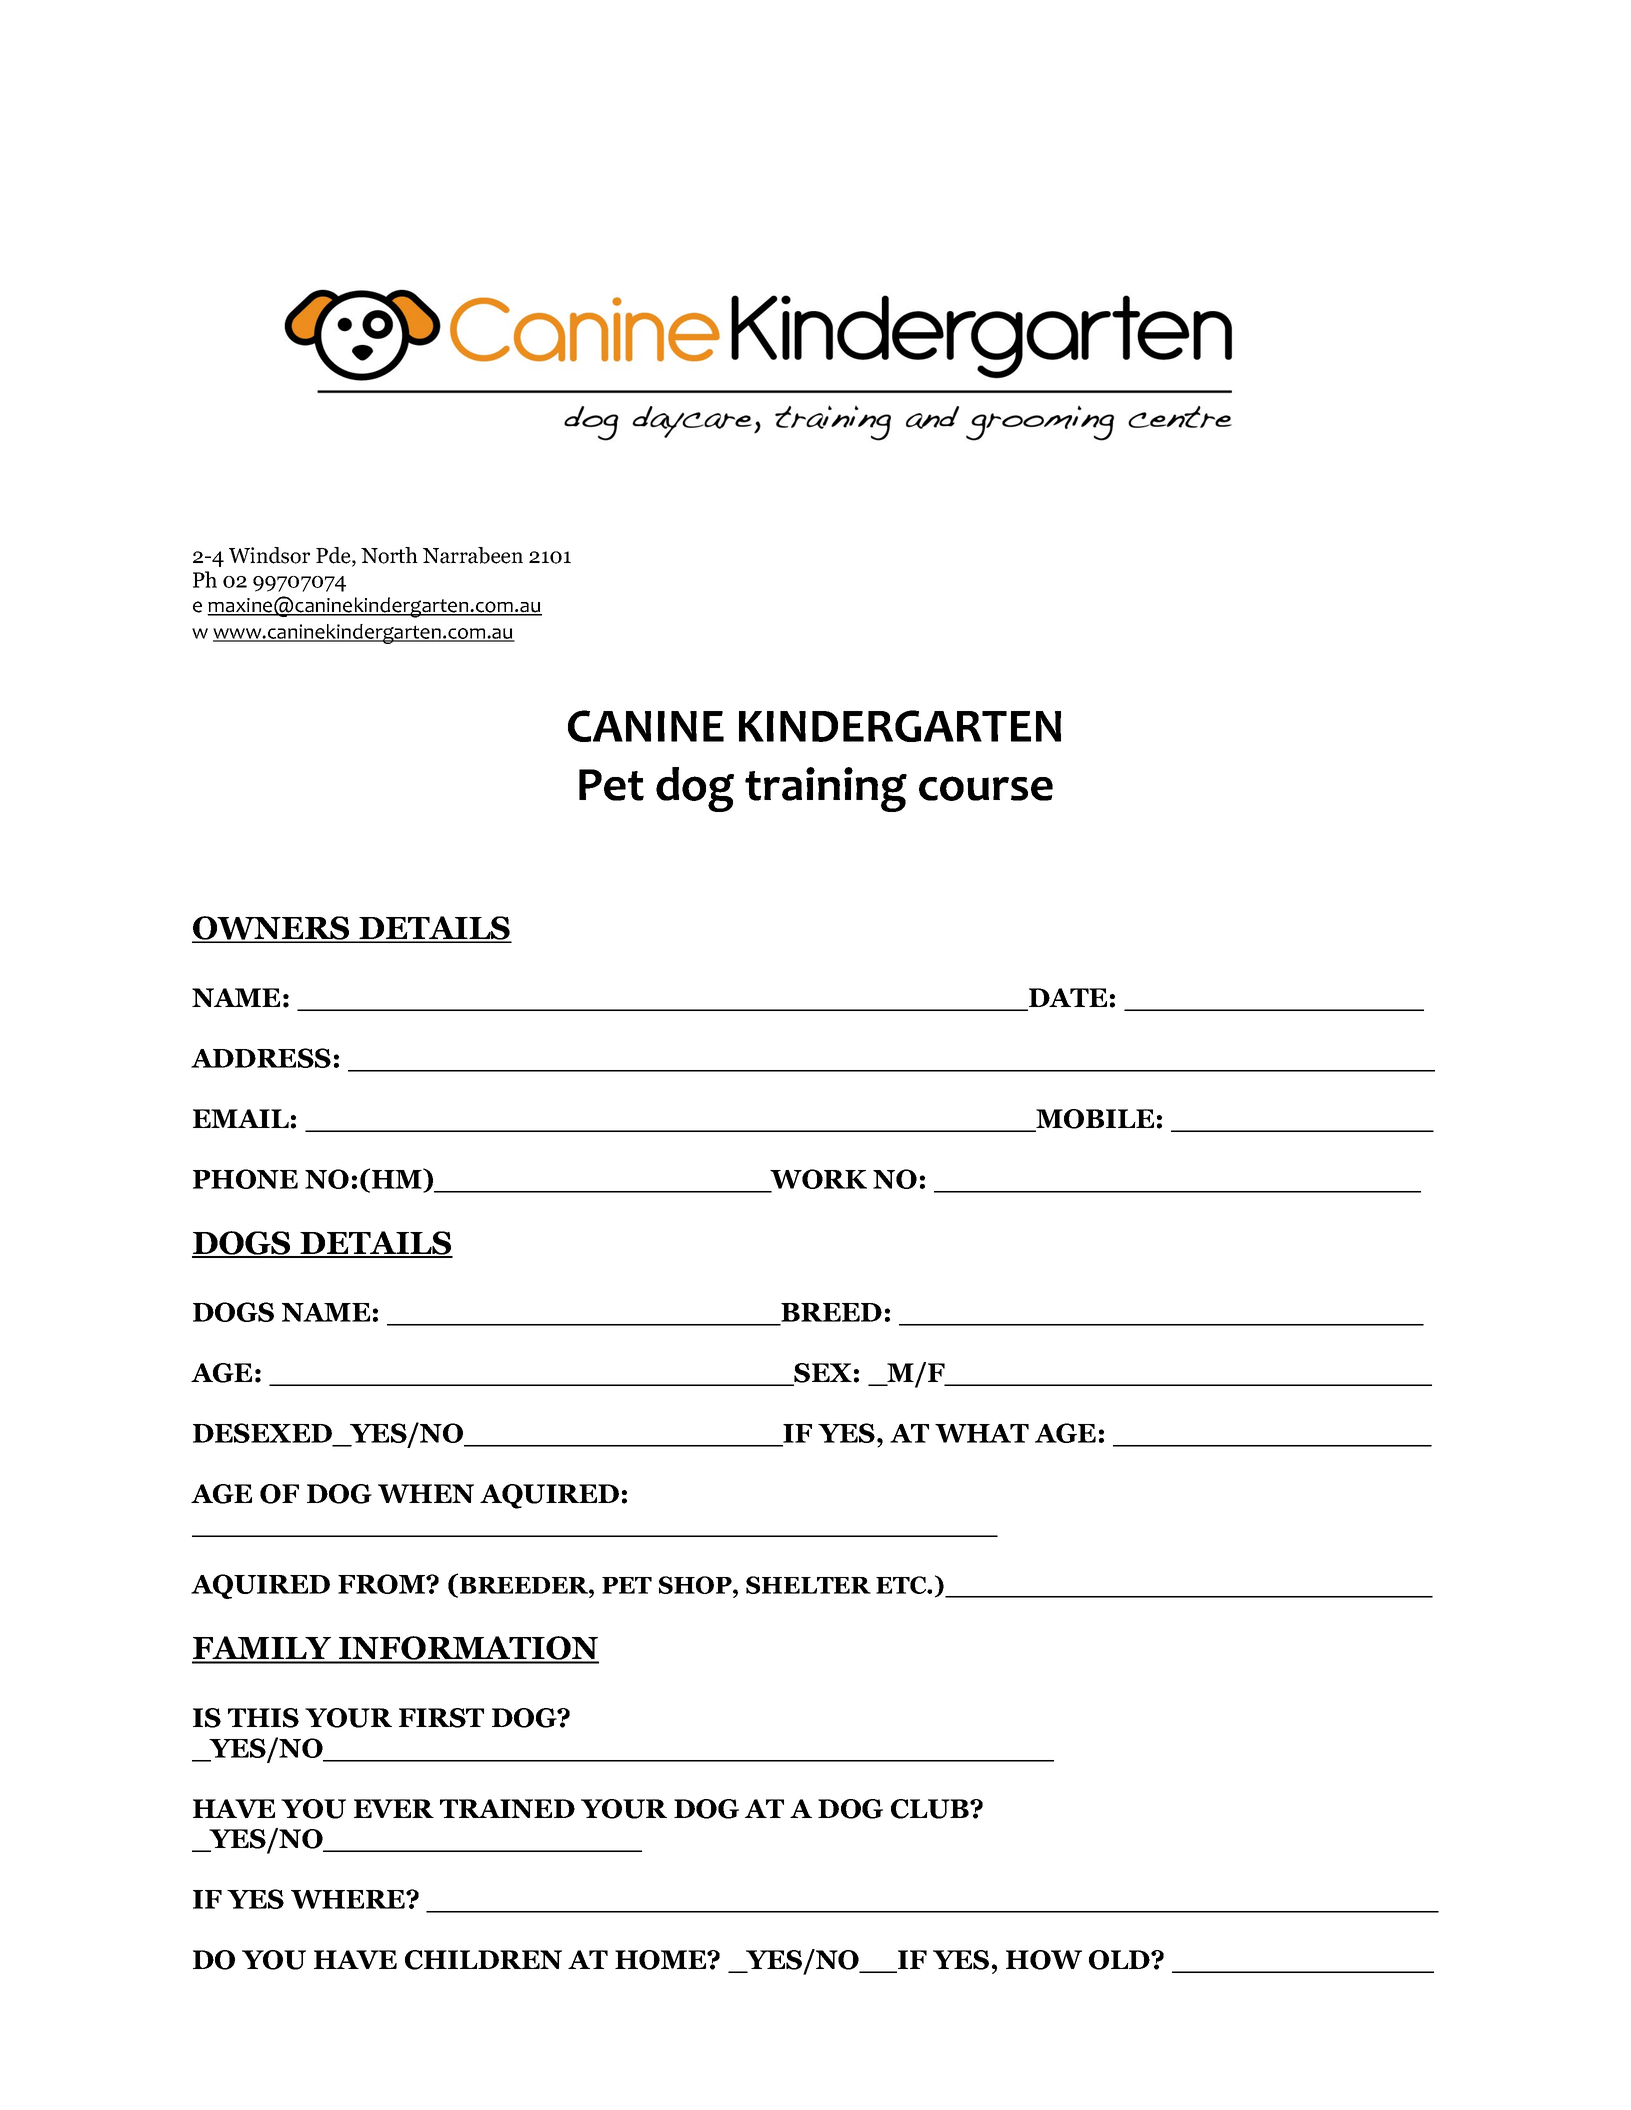 The image size is (1631, 2110). What do you see at coordinates (272, 929) in the document?
I see `OWNERS` at bounding box center [272, 929].
